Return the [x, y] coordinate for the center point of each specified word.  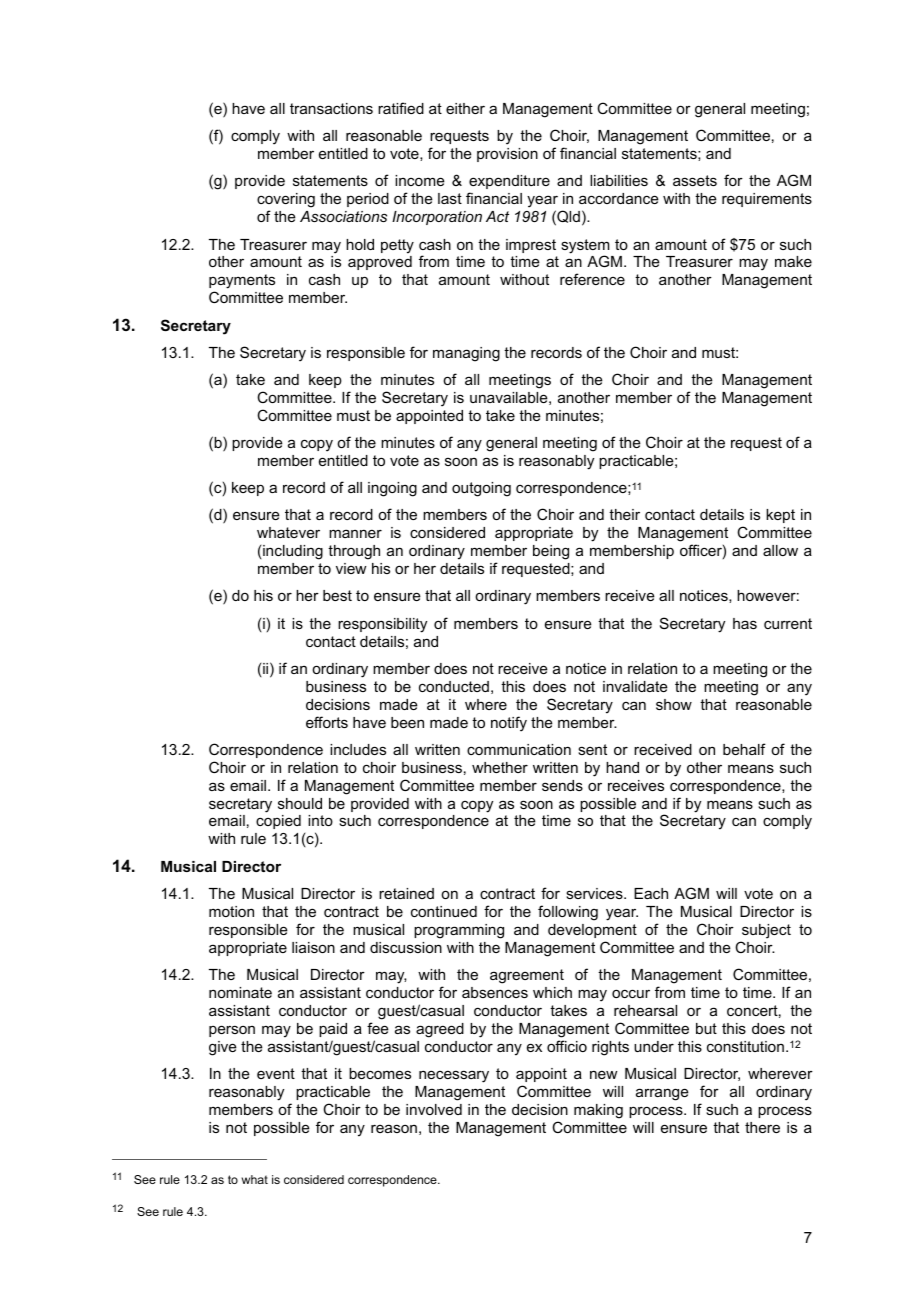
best [337, 595]
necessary [454, 1076]
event [276, 1073]
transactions [331, 108]
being [551, 552]
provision [507, 155]
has [745, 623]
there [762, 1127]
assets [695, 180]
